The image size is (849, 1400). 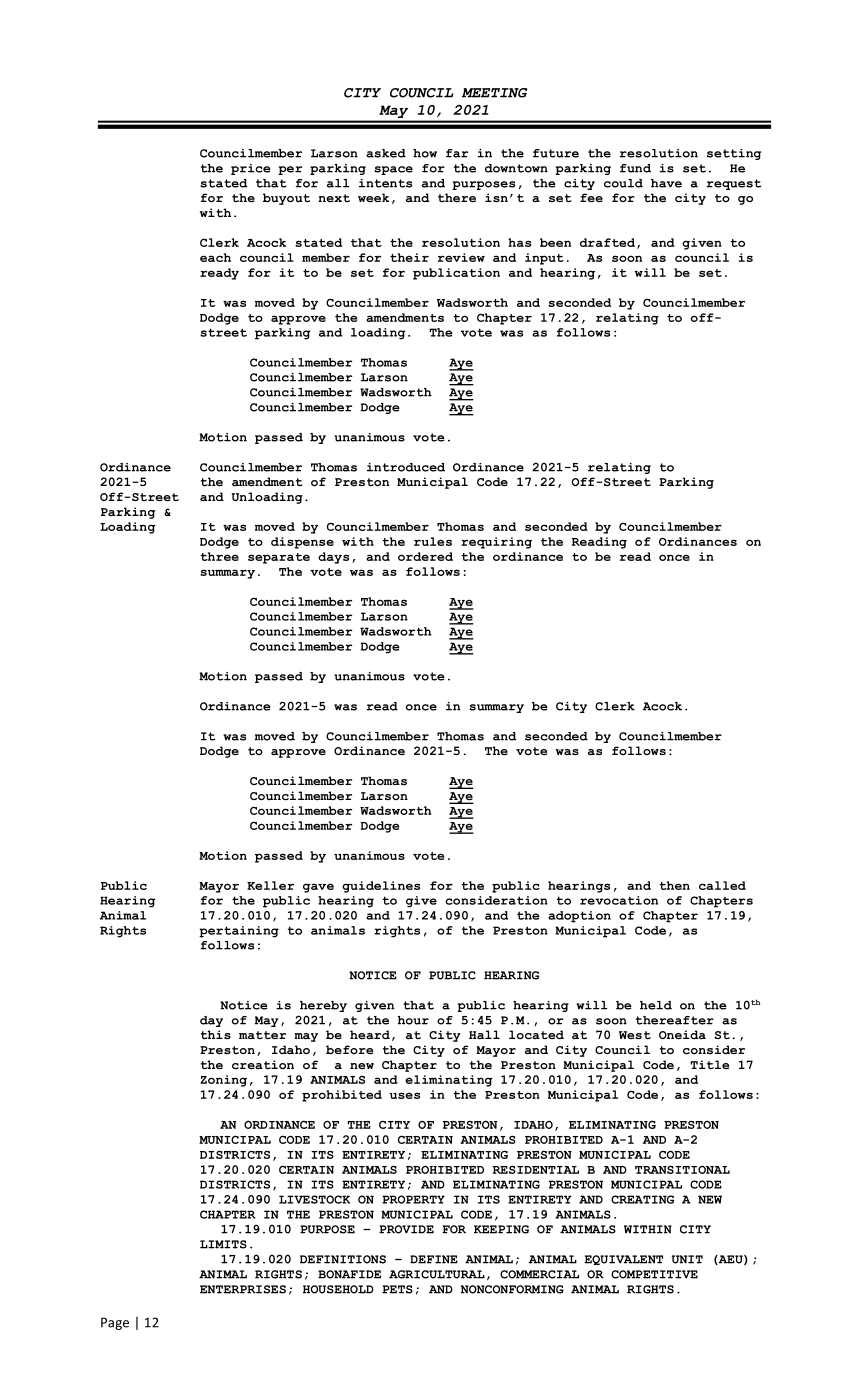 What do you see at coordinates (437, 1274) in the image?
I see `AGRICULTURAL` at bounding box center [437, 1274].
